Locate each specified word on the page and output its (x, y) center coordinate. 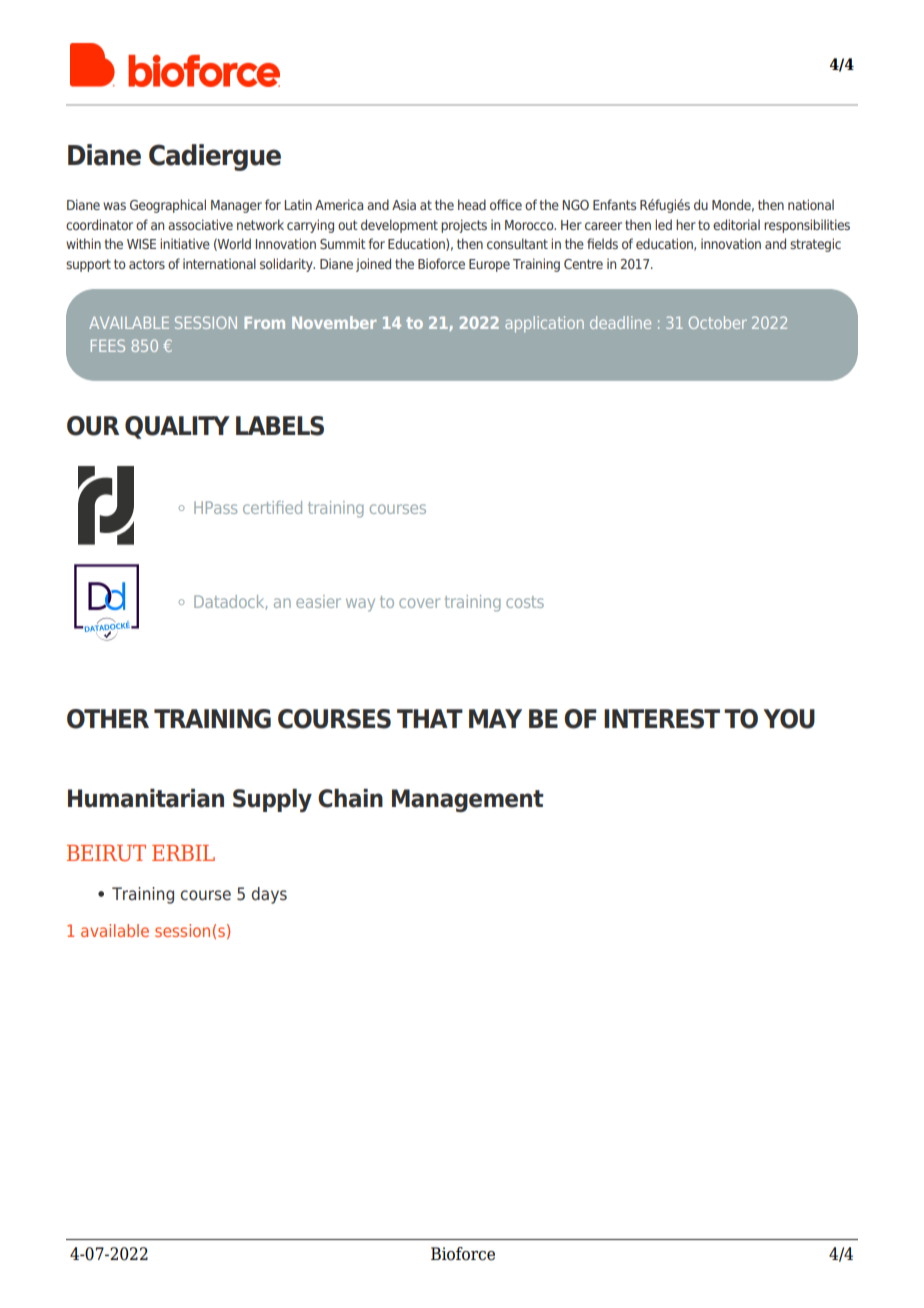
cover (419, 603)
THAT (430, 718)
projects (464, 226)
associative (200, 224)
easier (318, 601)
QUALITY (177, 427)
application (544, 324)
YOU (789, 719)
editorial (736, 224)
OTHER (108, 719)
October (718, 322)
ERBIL (183, 853)
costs (525, 602)
